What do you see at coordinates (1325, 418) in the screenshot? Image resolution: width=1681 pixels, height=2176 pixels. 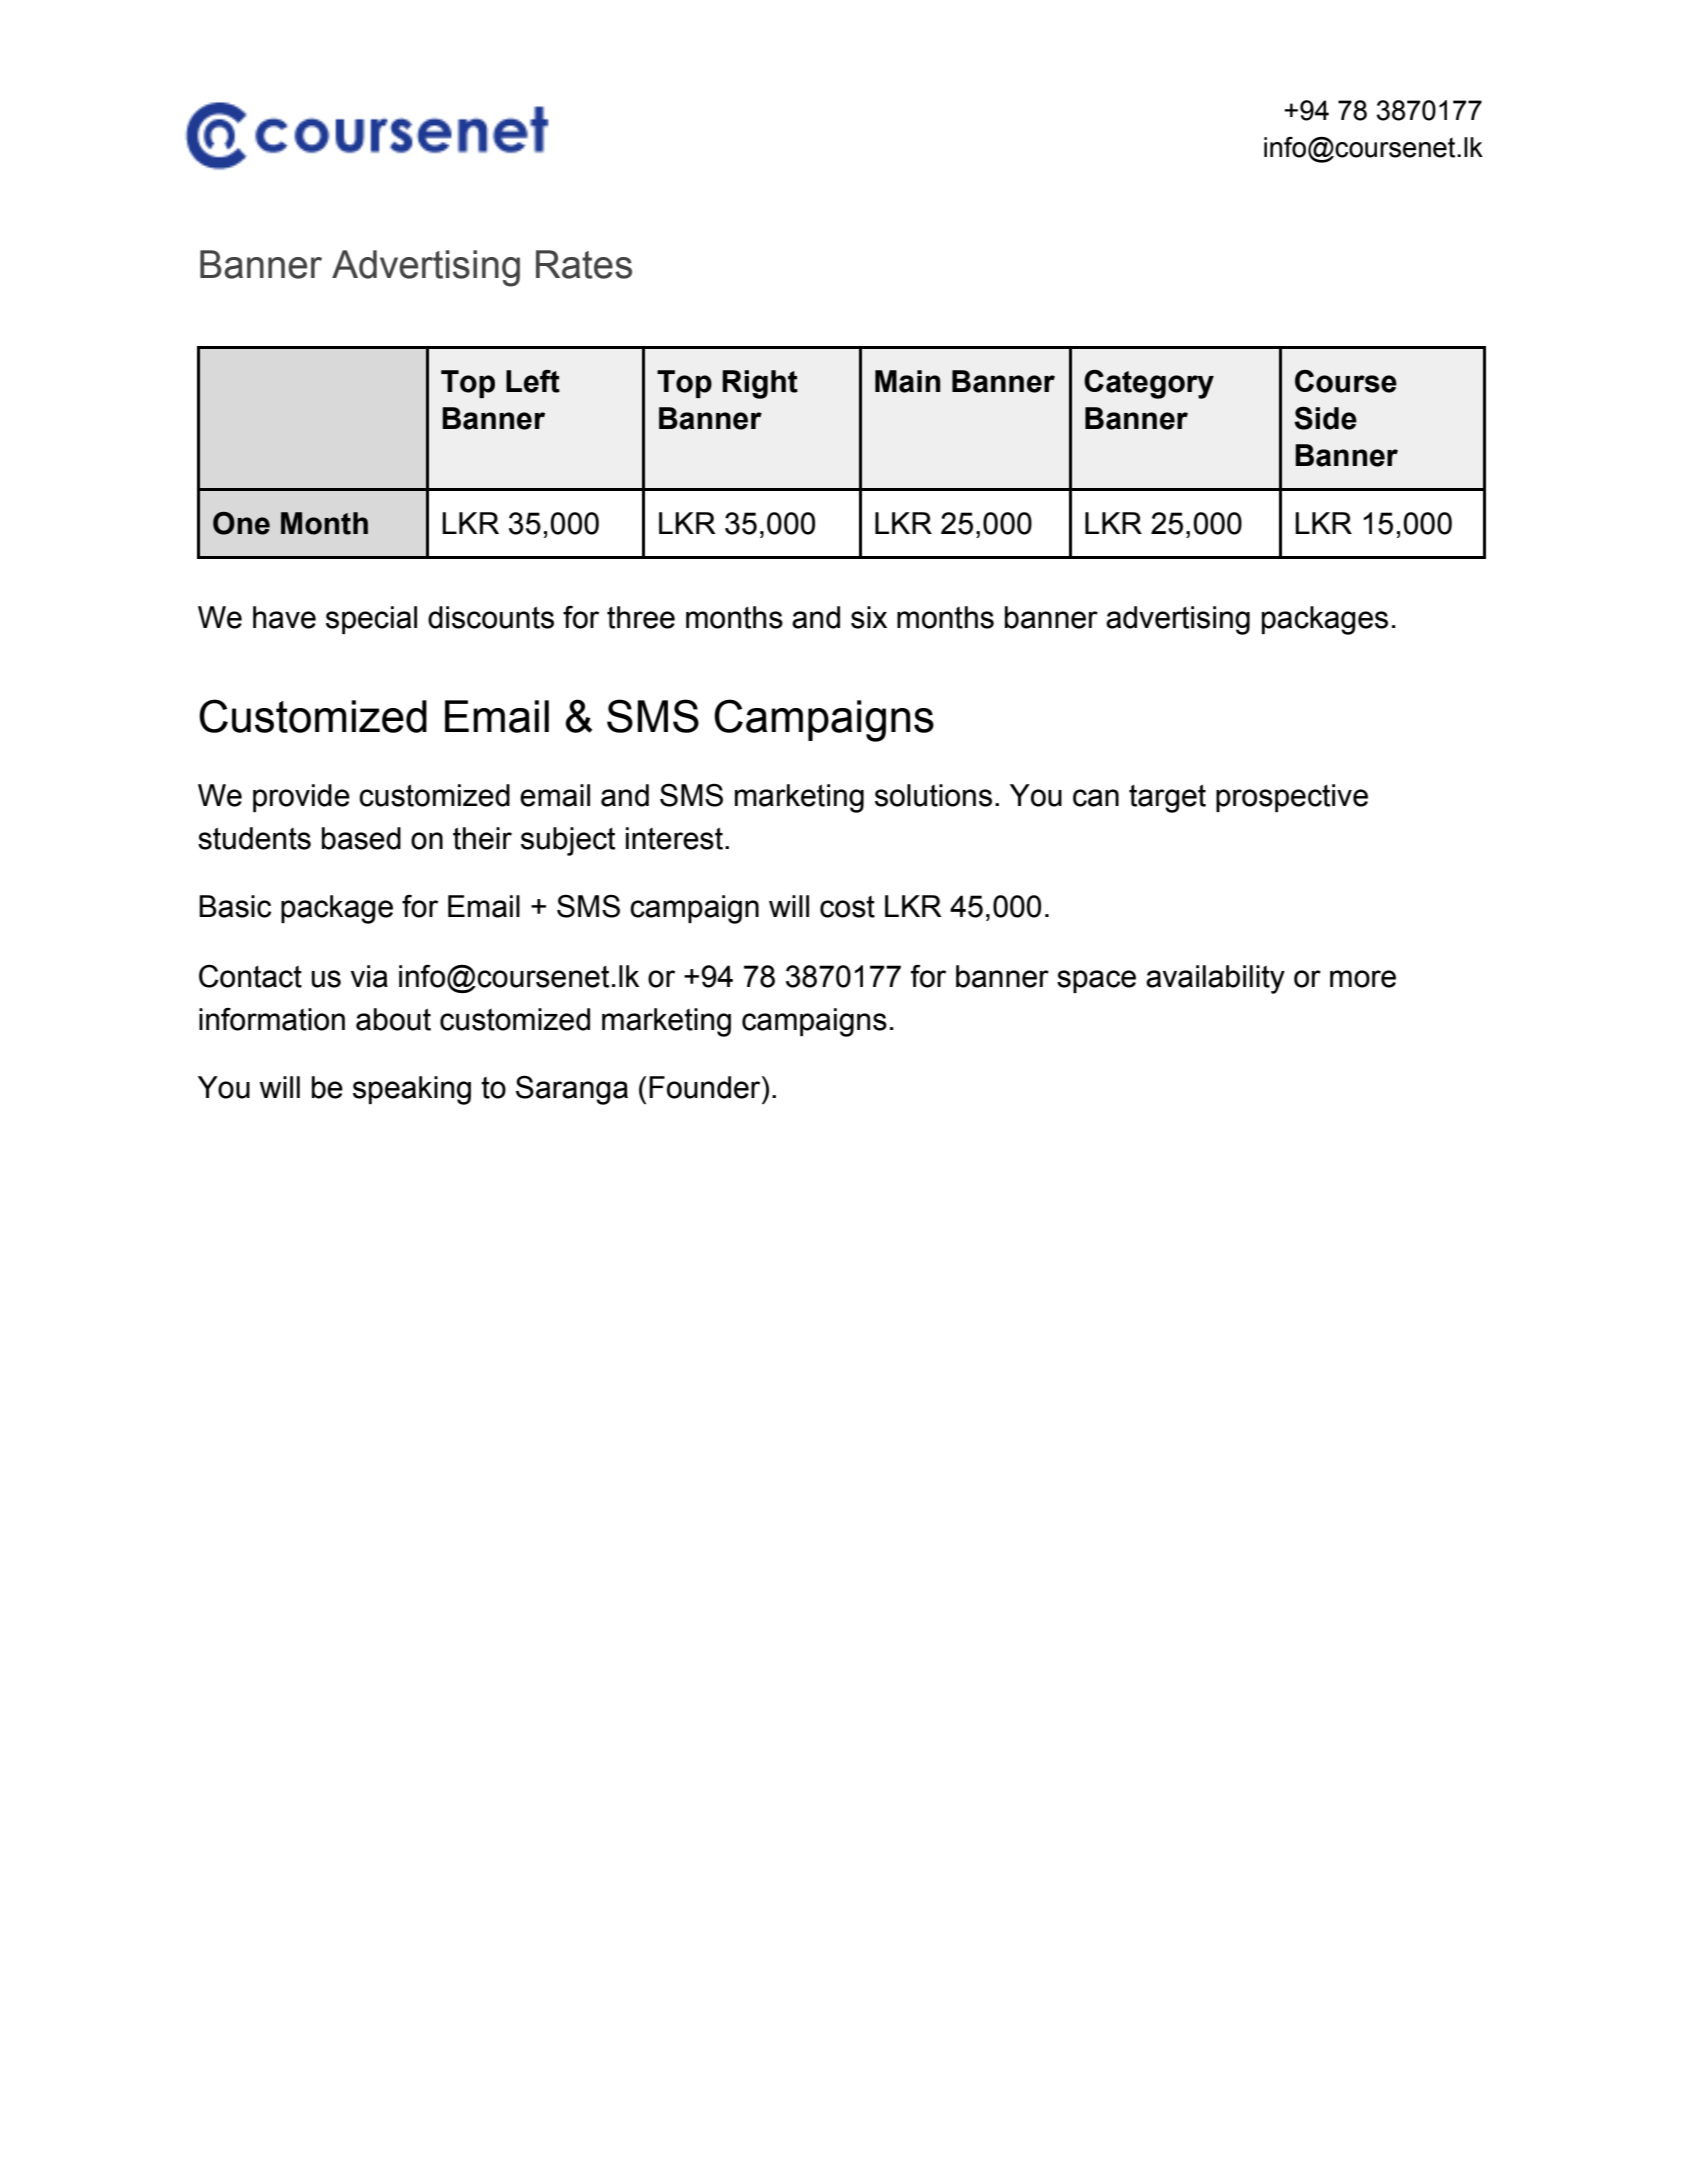 I see `Side` at bounding box center [1325, 418].
